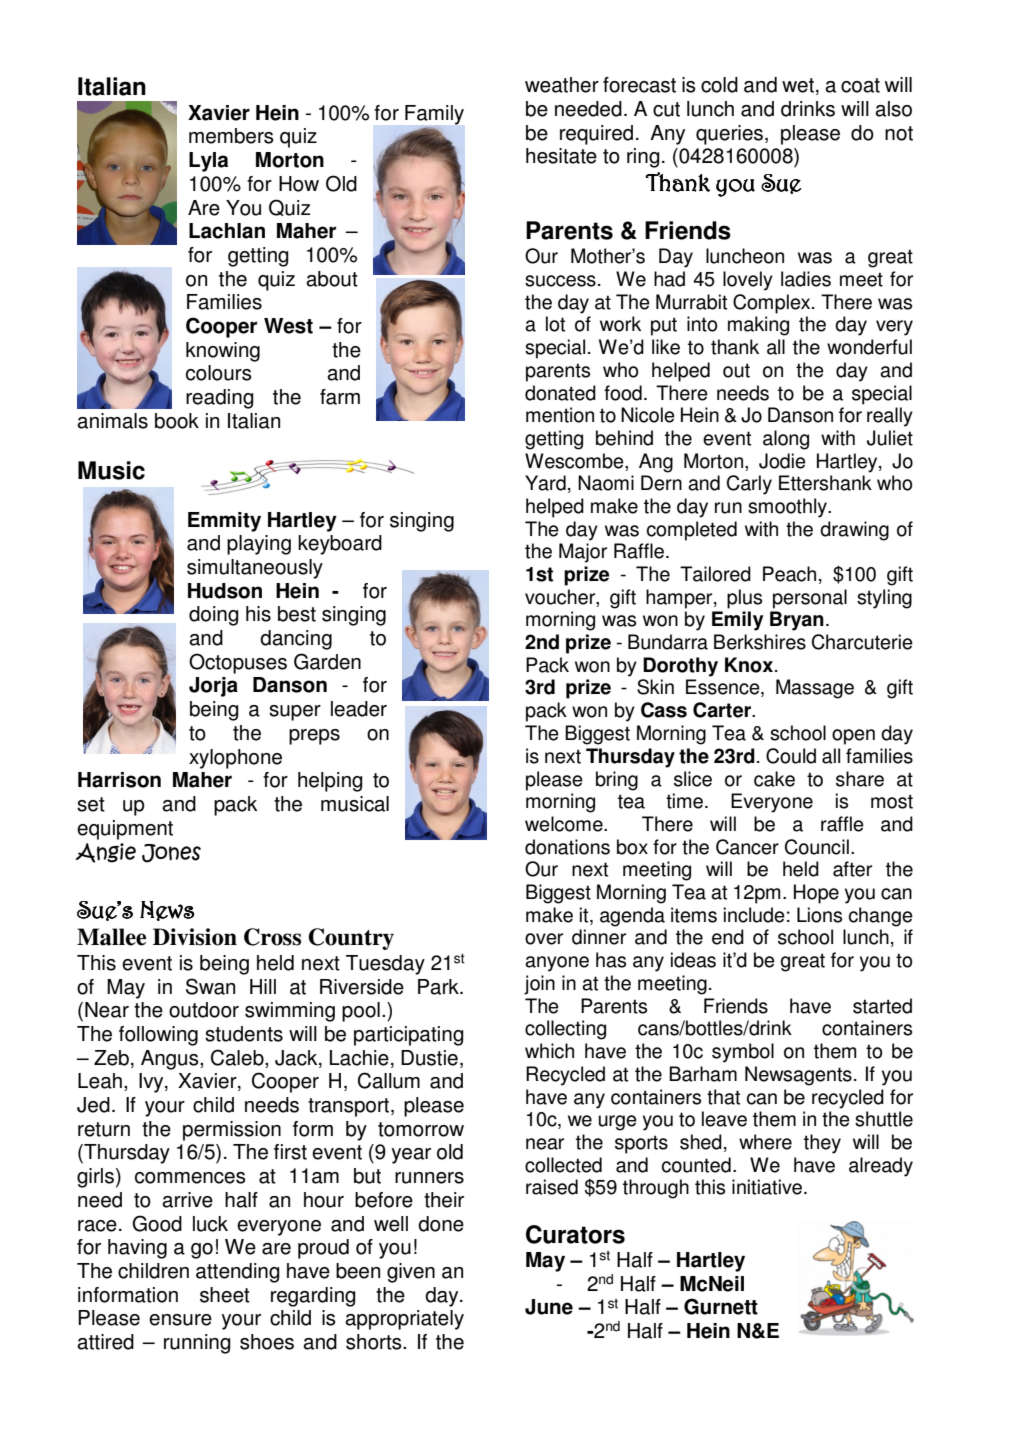  I want to click on members, so click(231, 136).
